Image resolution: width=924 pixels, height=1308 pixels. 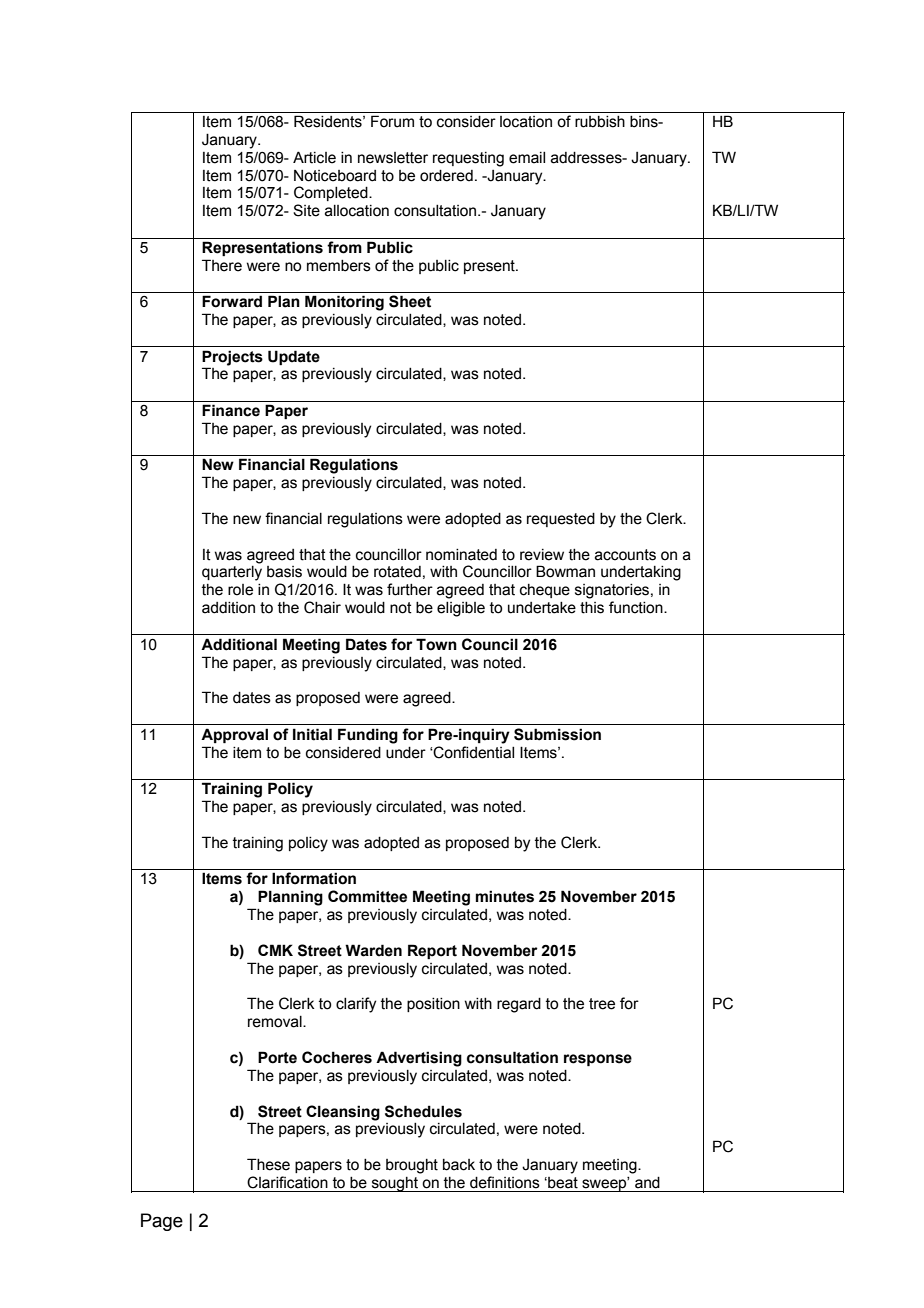 I want to click on rubbish, so click(x=600, y=122).
